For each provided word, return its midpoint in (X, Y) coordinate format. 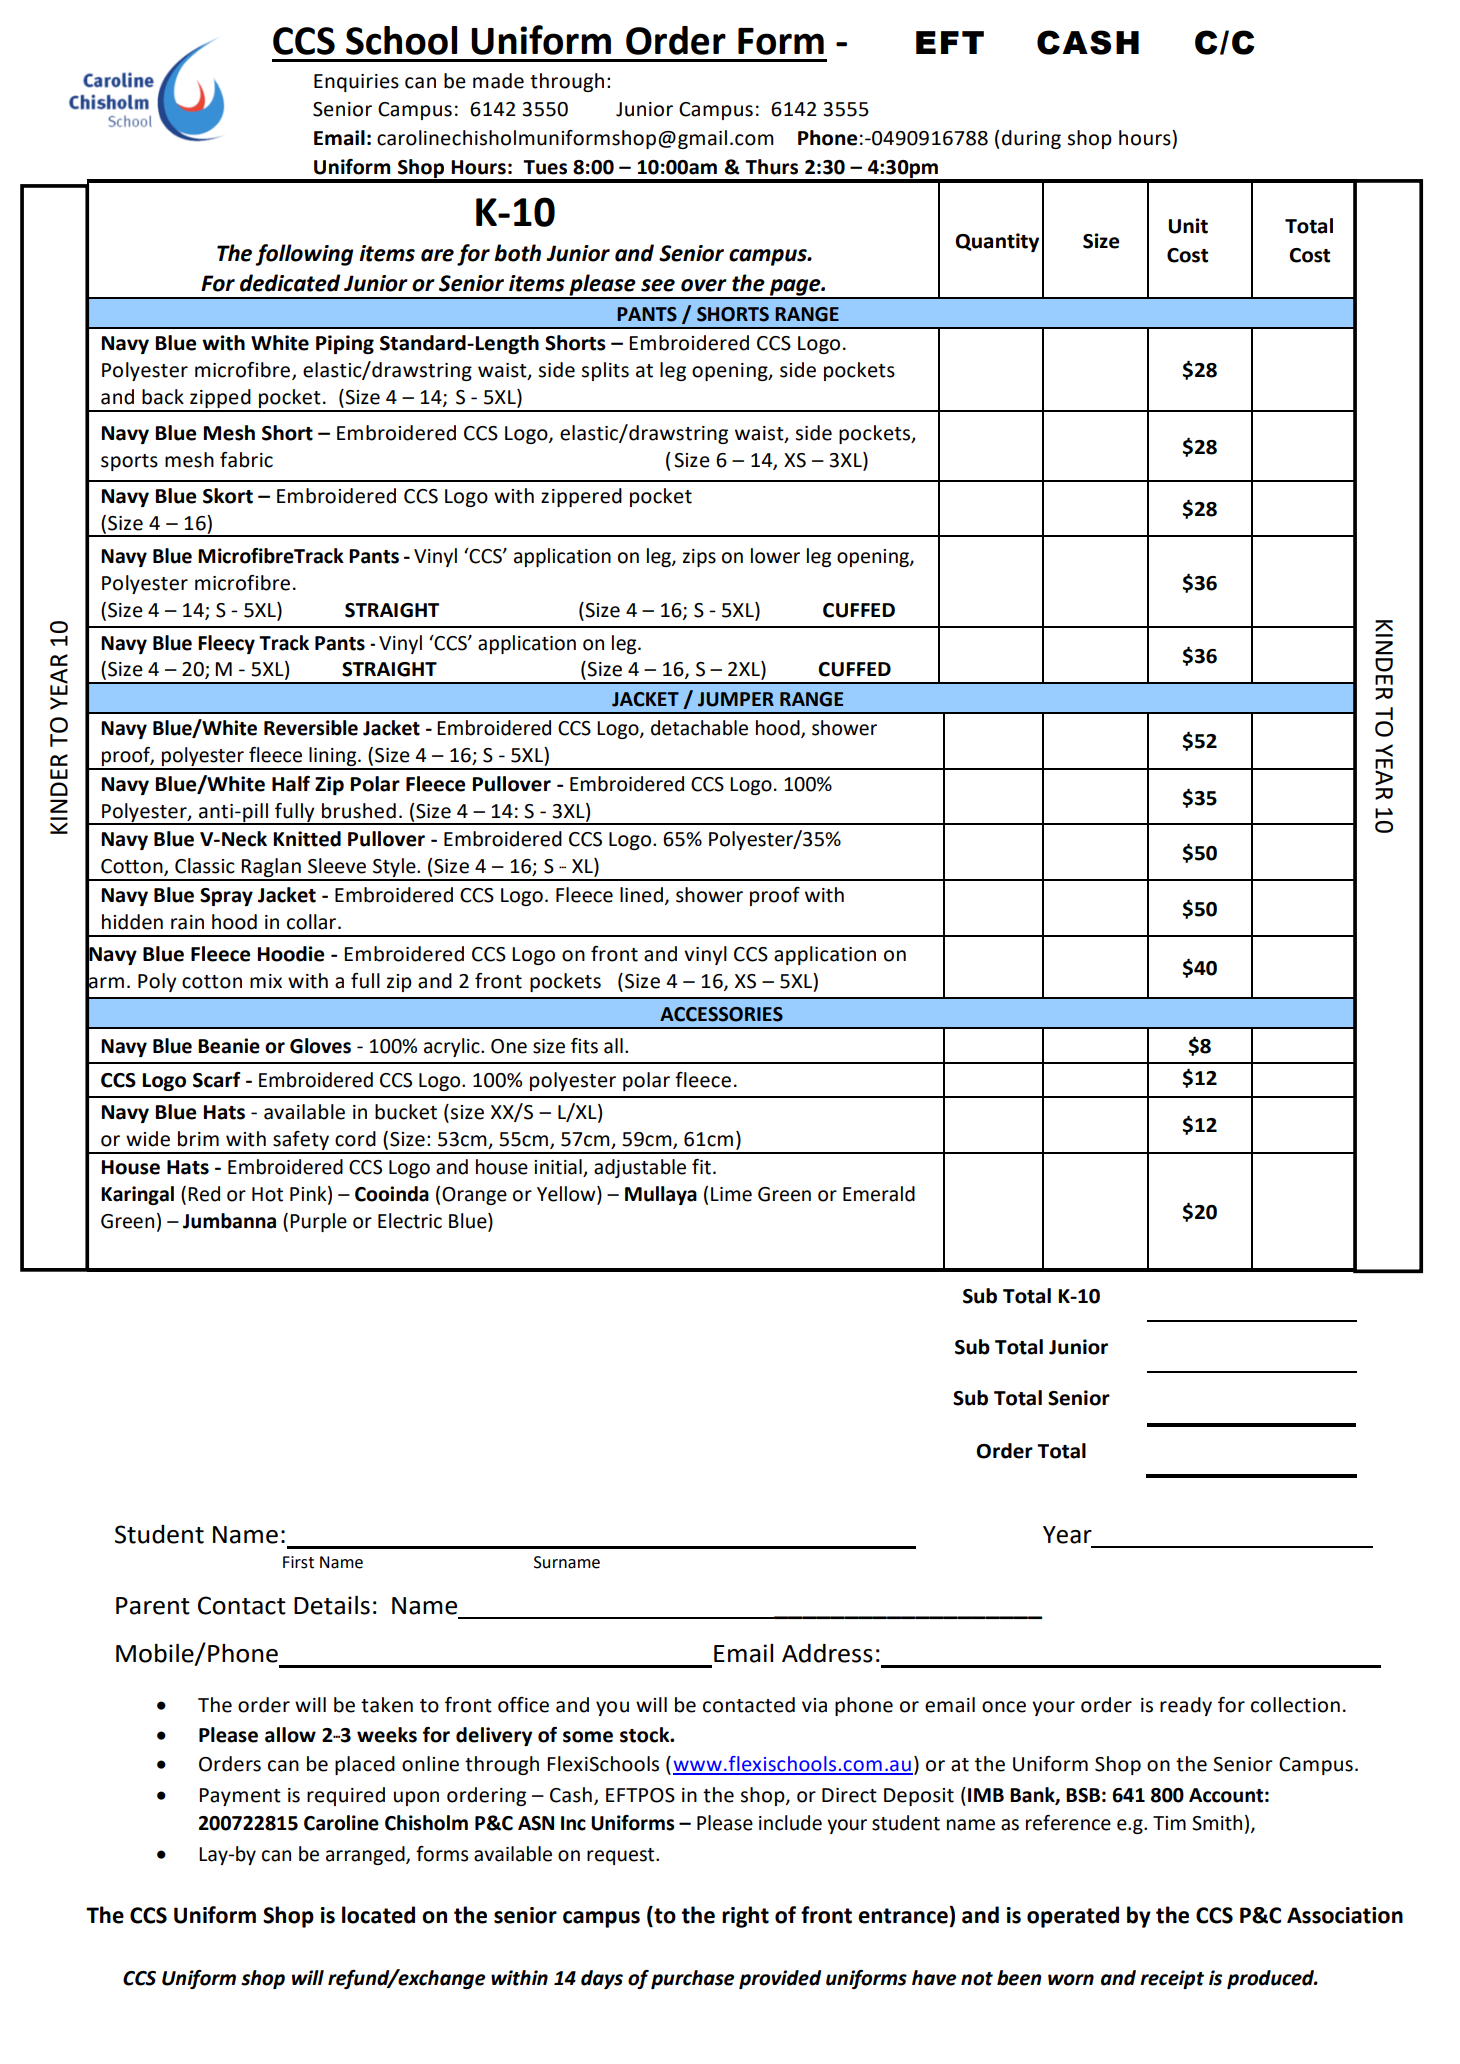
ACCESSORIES (721, 1014)
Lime (731, 1194)
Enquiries (356, 83)
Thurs (771, 167)
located (378, 1915)
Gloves (320, 1046)
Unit (1188, 226)
